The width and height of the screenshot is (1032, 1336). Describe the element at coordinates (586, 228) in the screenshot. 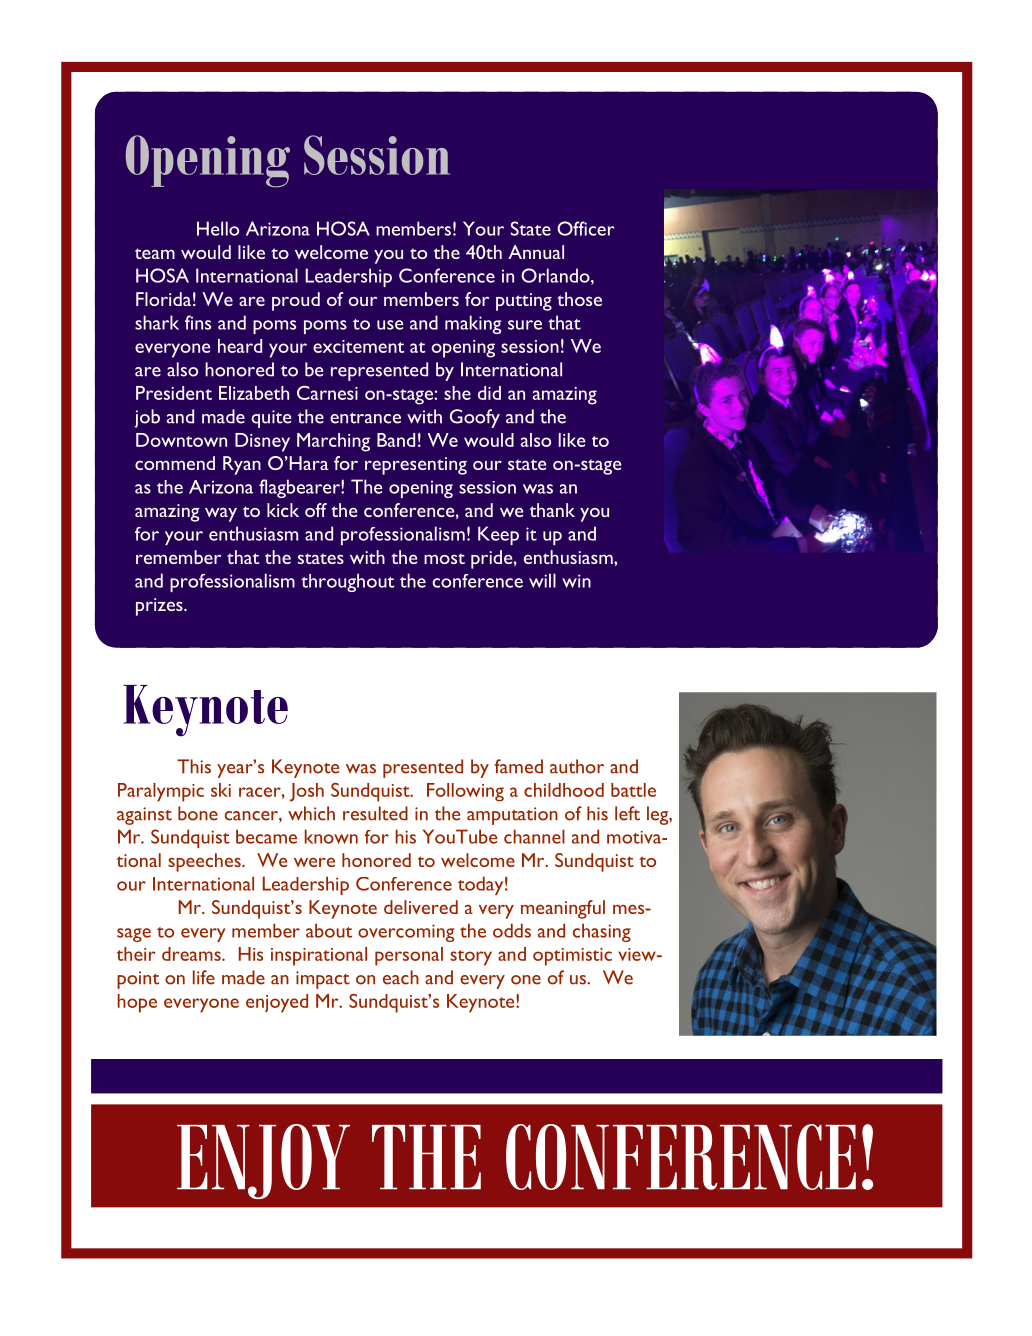

I see `Officer` at that location.
